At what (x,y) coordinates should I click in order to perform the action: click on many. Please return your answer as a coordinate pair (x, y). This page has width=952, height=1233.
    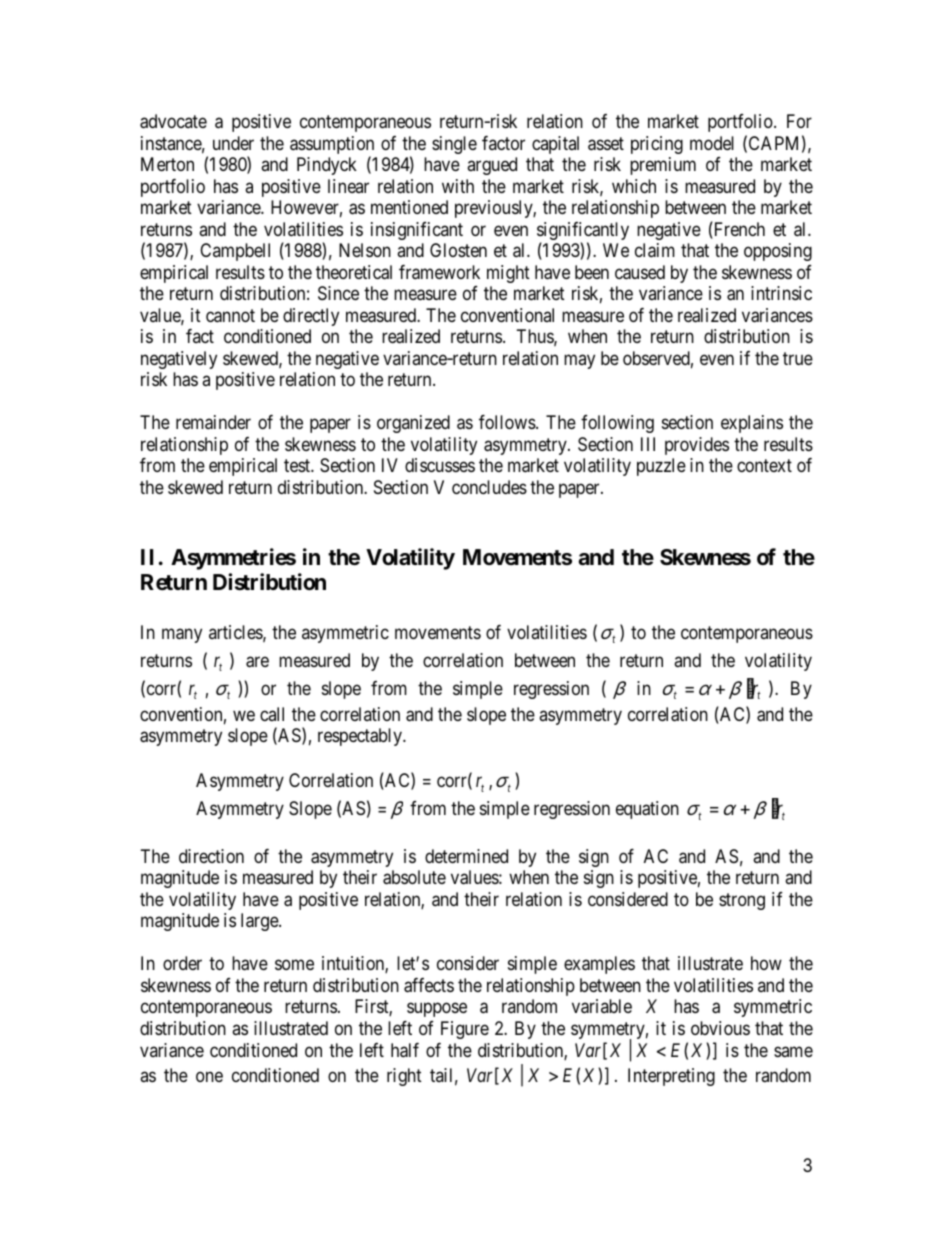
    Looking at the image, I should click on (182, 635).
